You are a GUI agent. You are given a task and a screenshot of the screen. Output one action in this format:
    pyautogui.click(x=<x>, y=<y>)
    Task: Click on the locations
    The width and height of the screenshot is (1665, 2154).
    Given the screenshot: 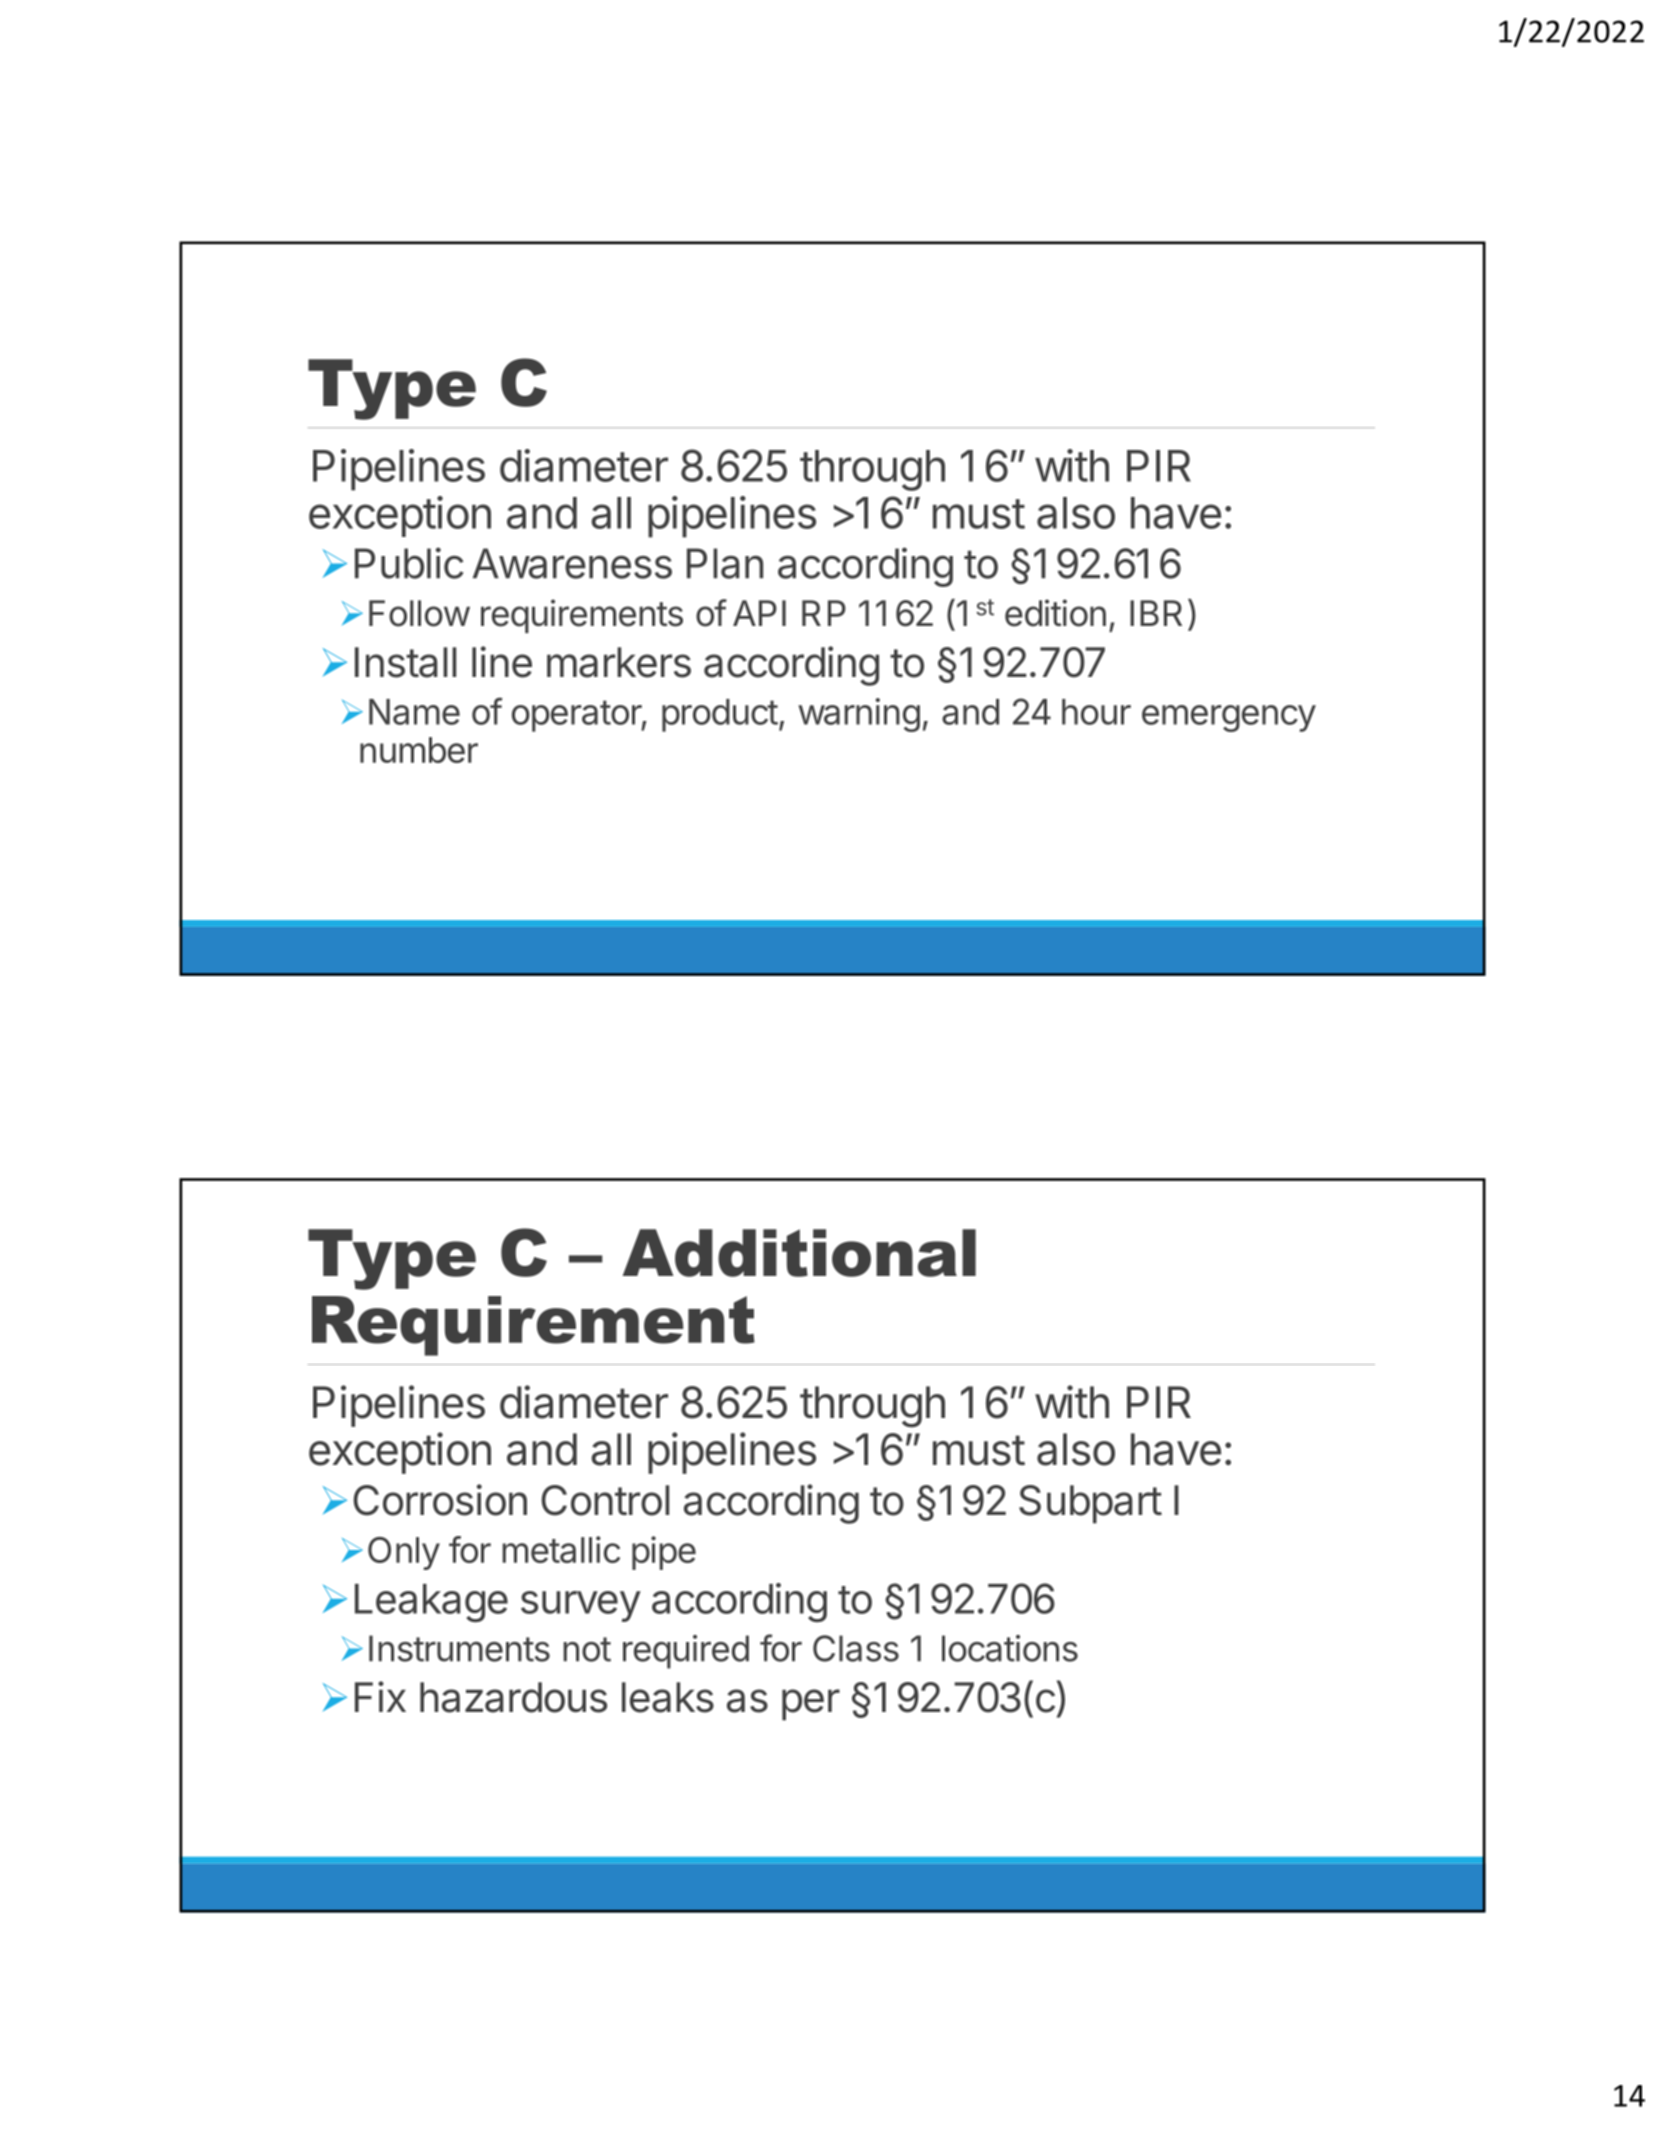 What is the action you would take?
    pyautogui.click(x=1010, y=1648)
